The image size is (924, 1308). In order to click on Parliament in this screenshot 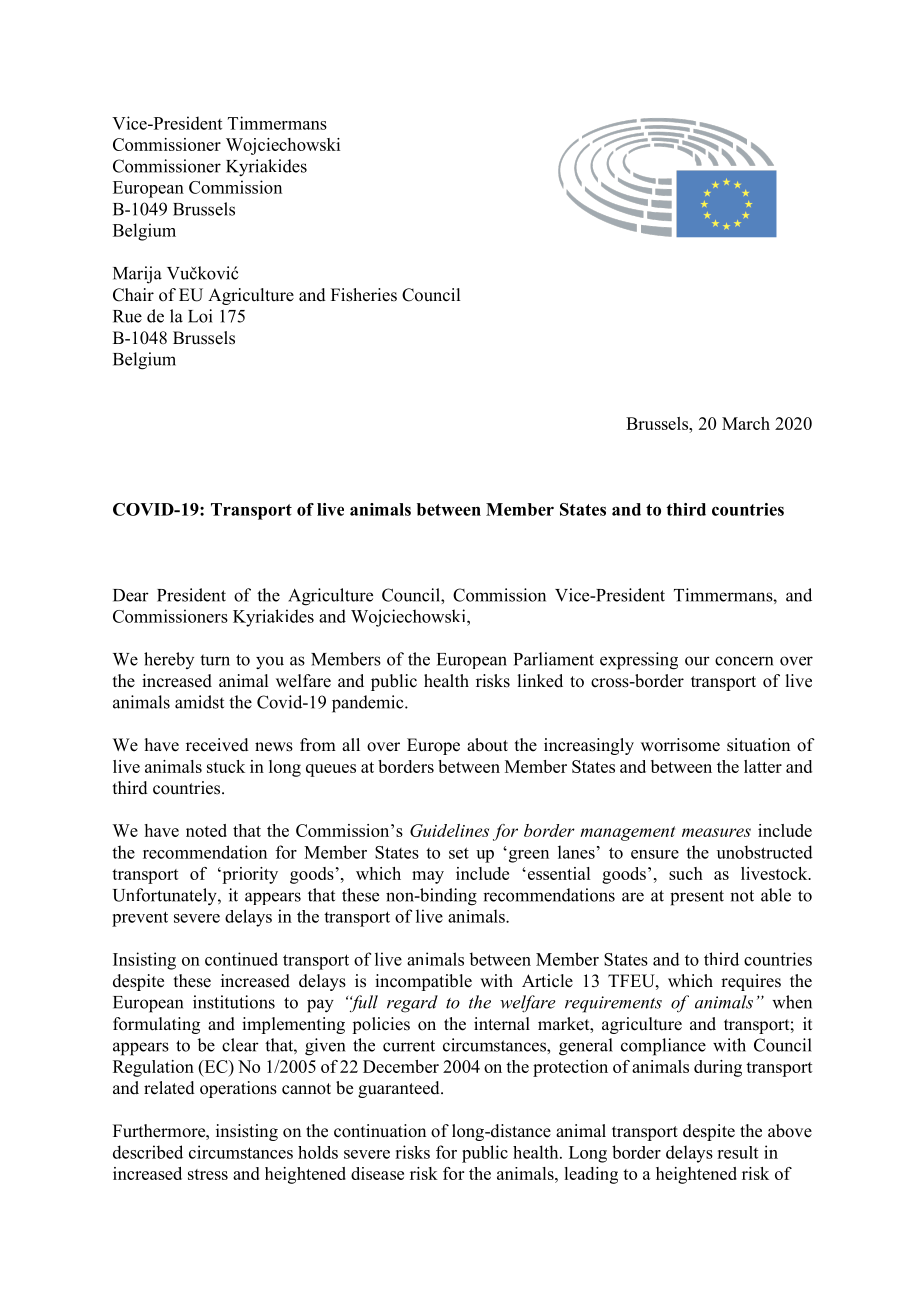, I will do `click(554, 659)`.
